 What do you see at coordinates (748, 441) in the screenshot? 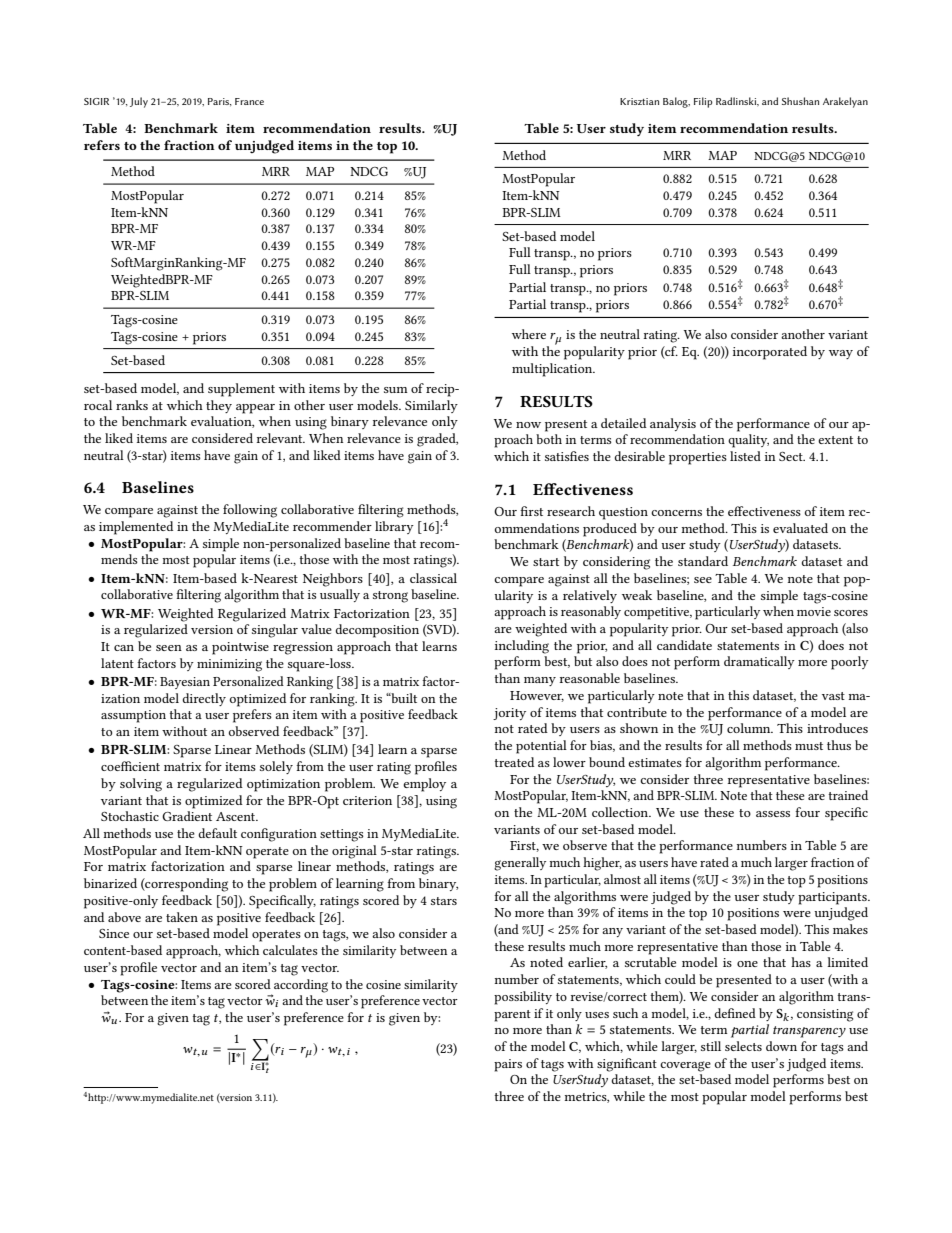
I see `quality` at bounding box center [748, 441].
